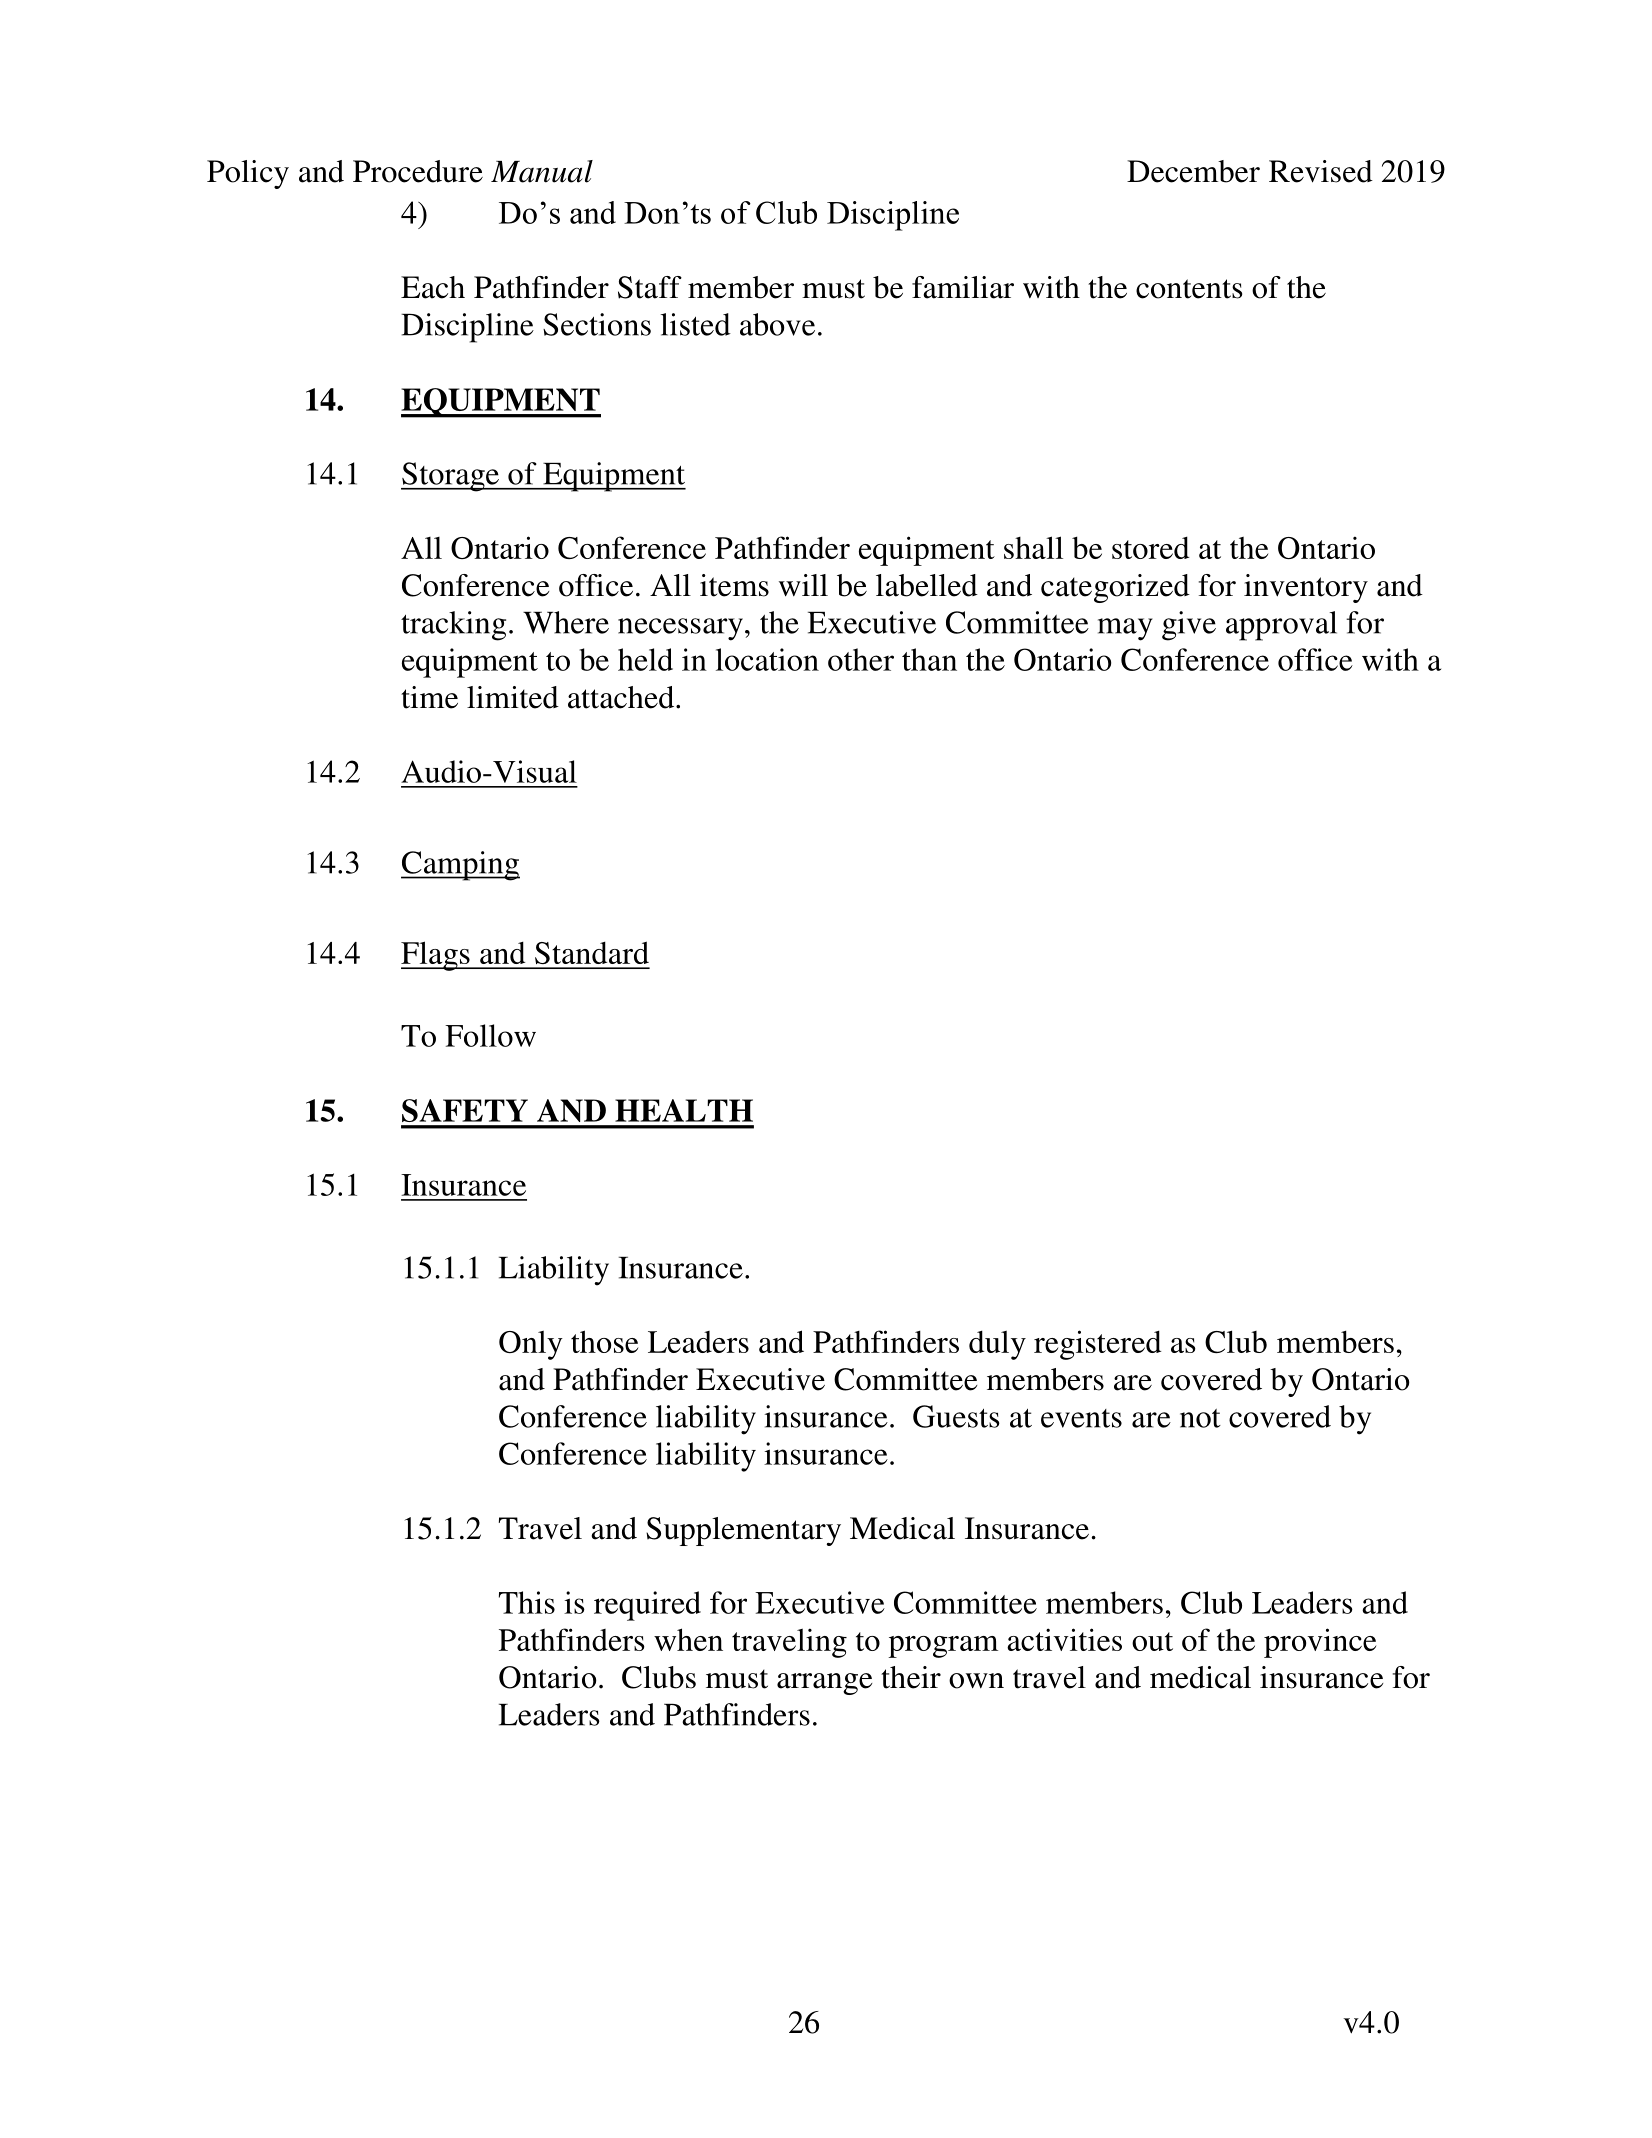 This screenshot has height=2138, width=1652. Describe the element at coordinates (824, 1684) in the screenshot. I see `arrange` at that location.
